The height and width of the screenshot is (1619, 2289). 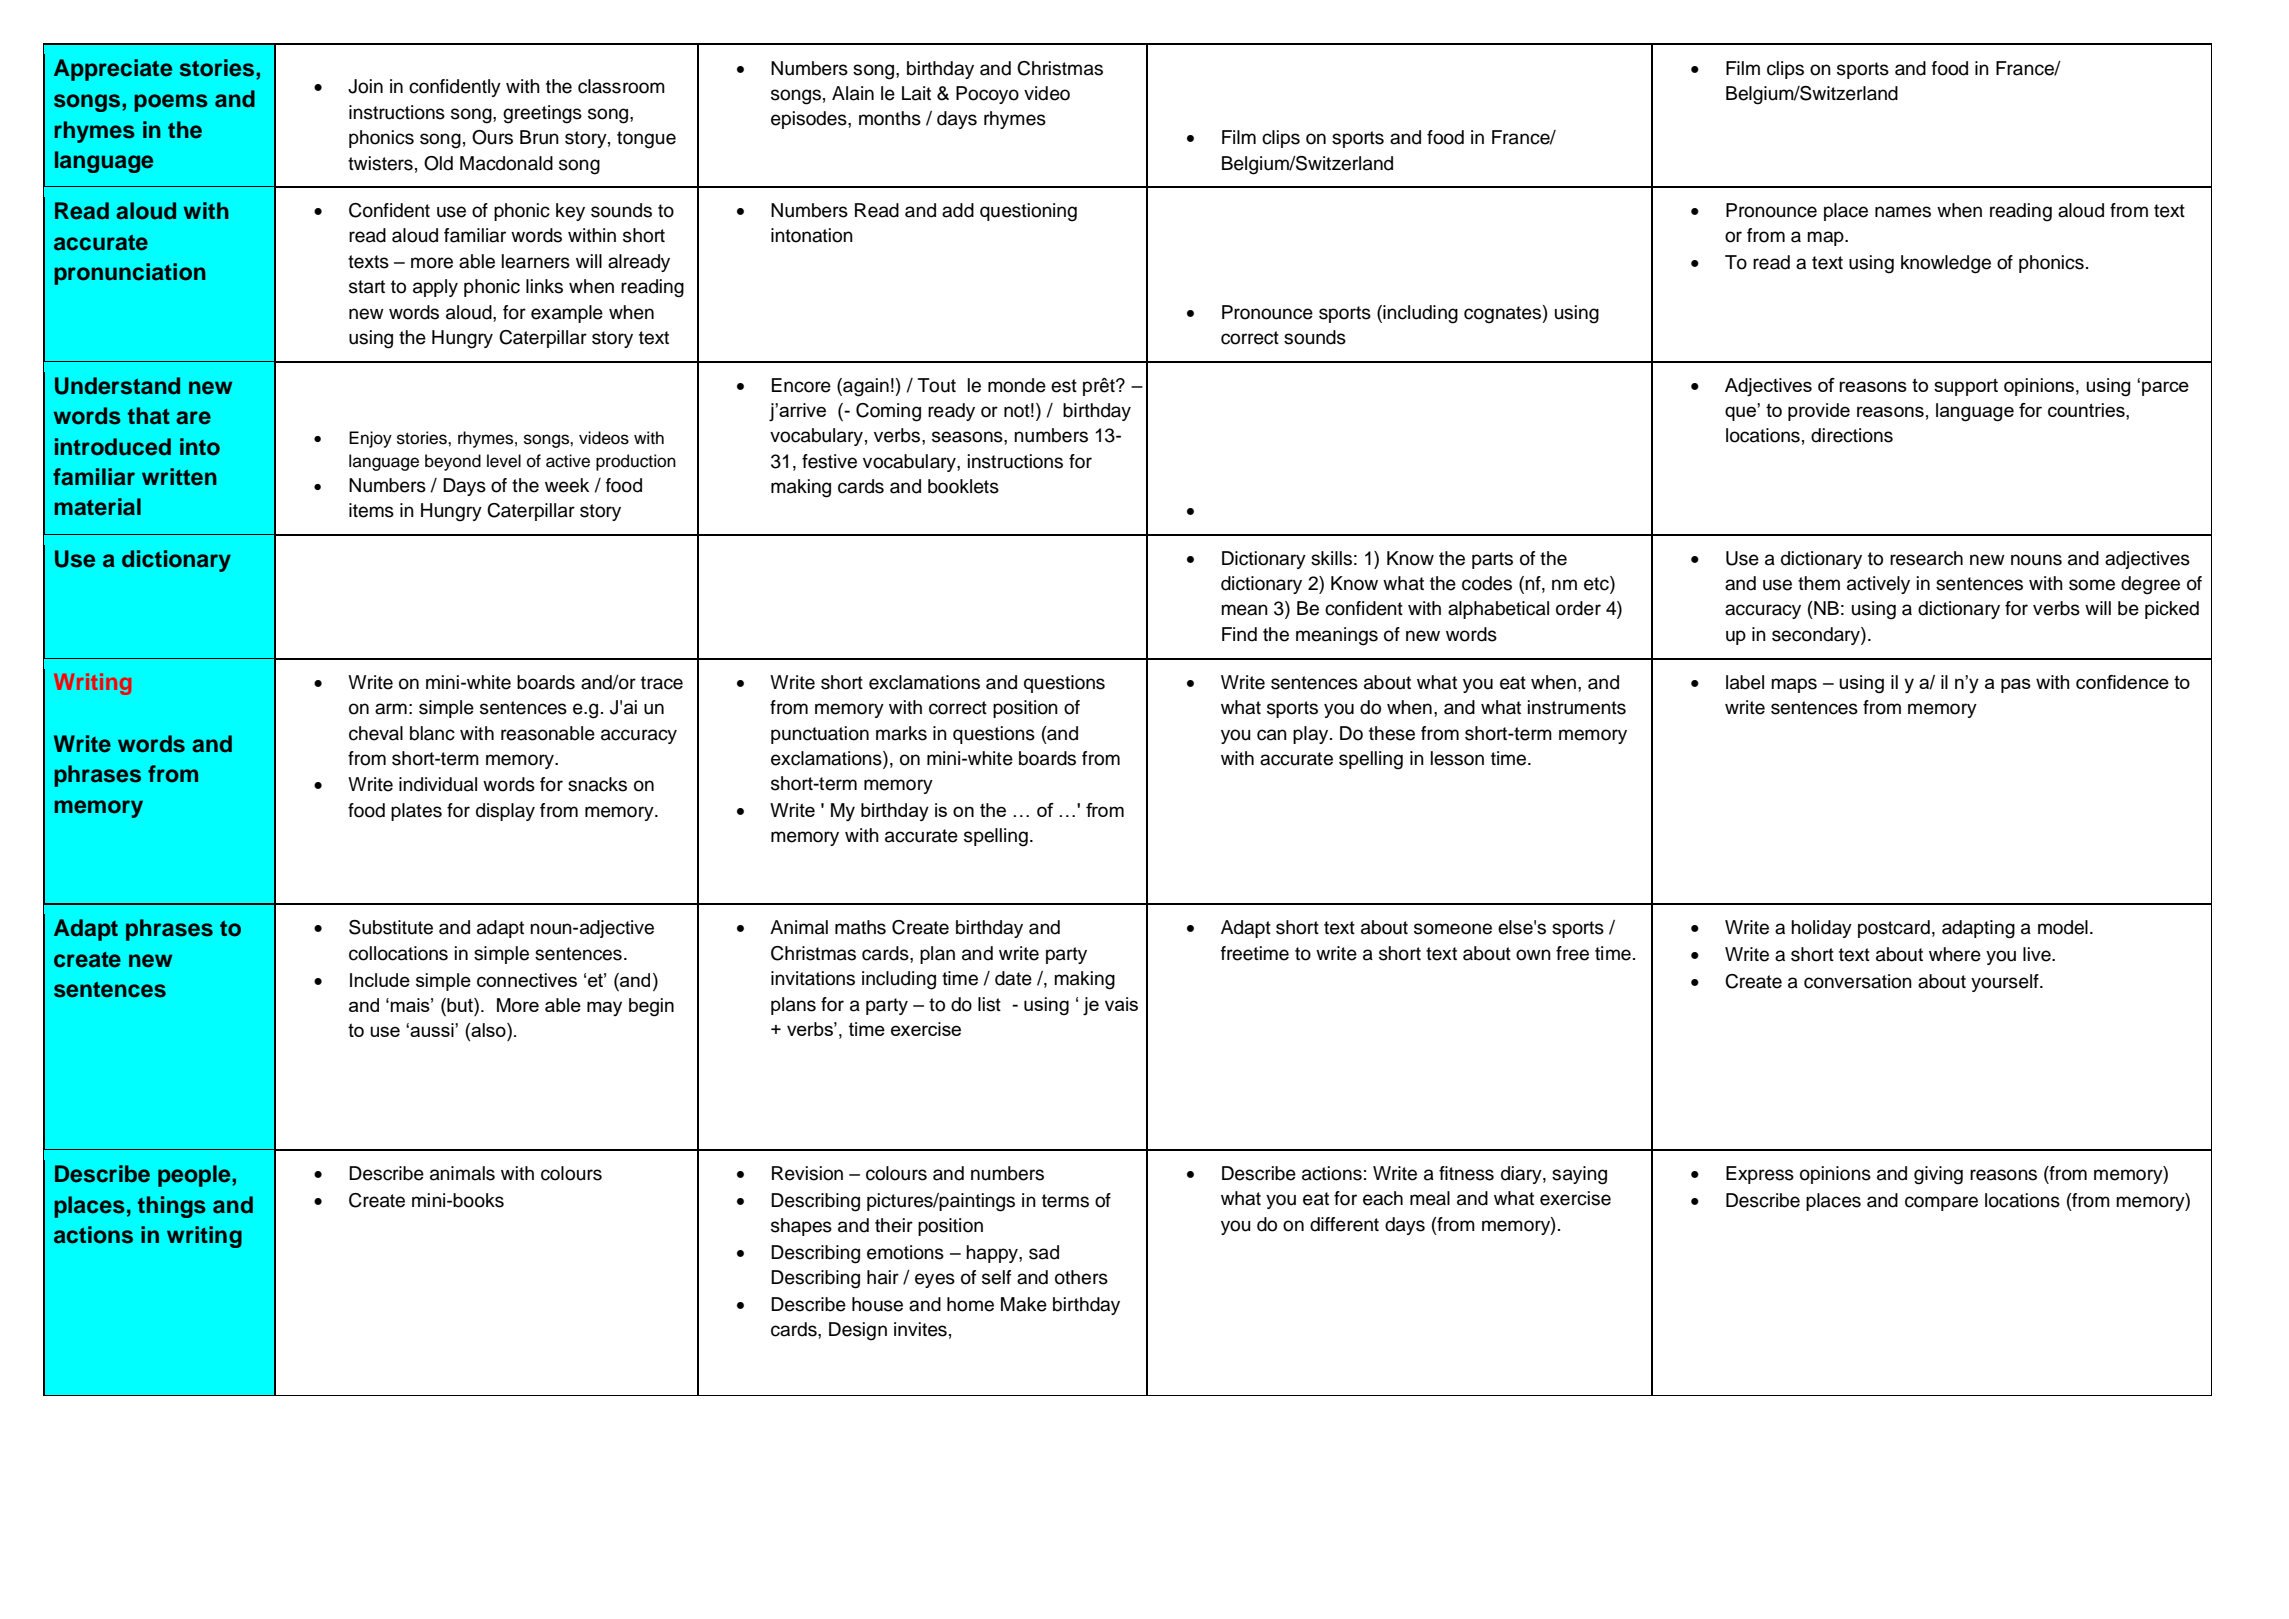 What do you see at coordinates (1821, 929) in the screenshot?
I see `holiday` at bounding box center [1821, 929].
